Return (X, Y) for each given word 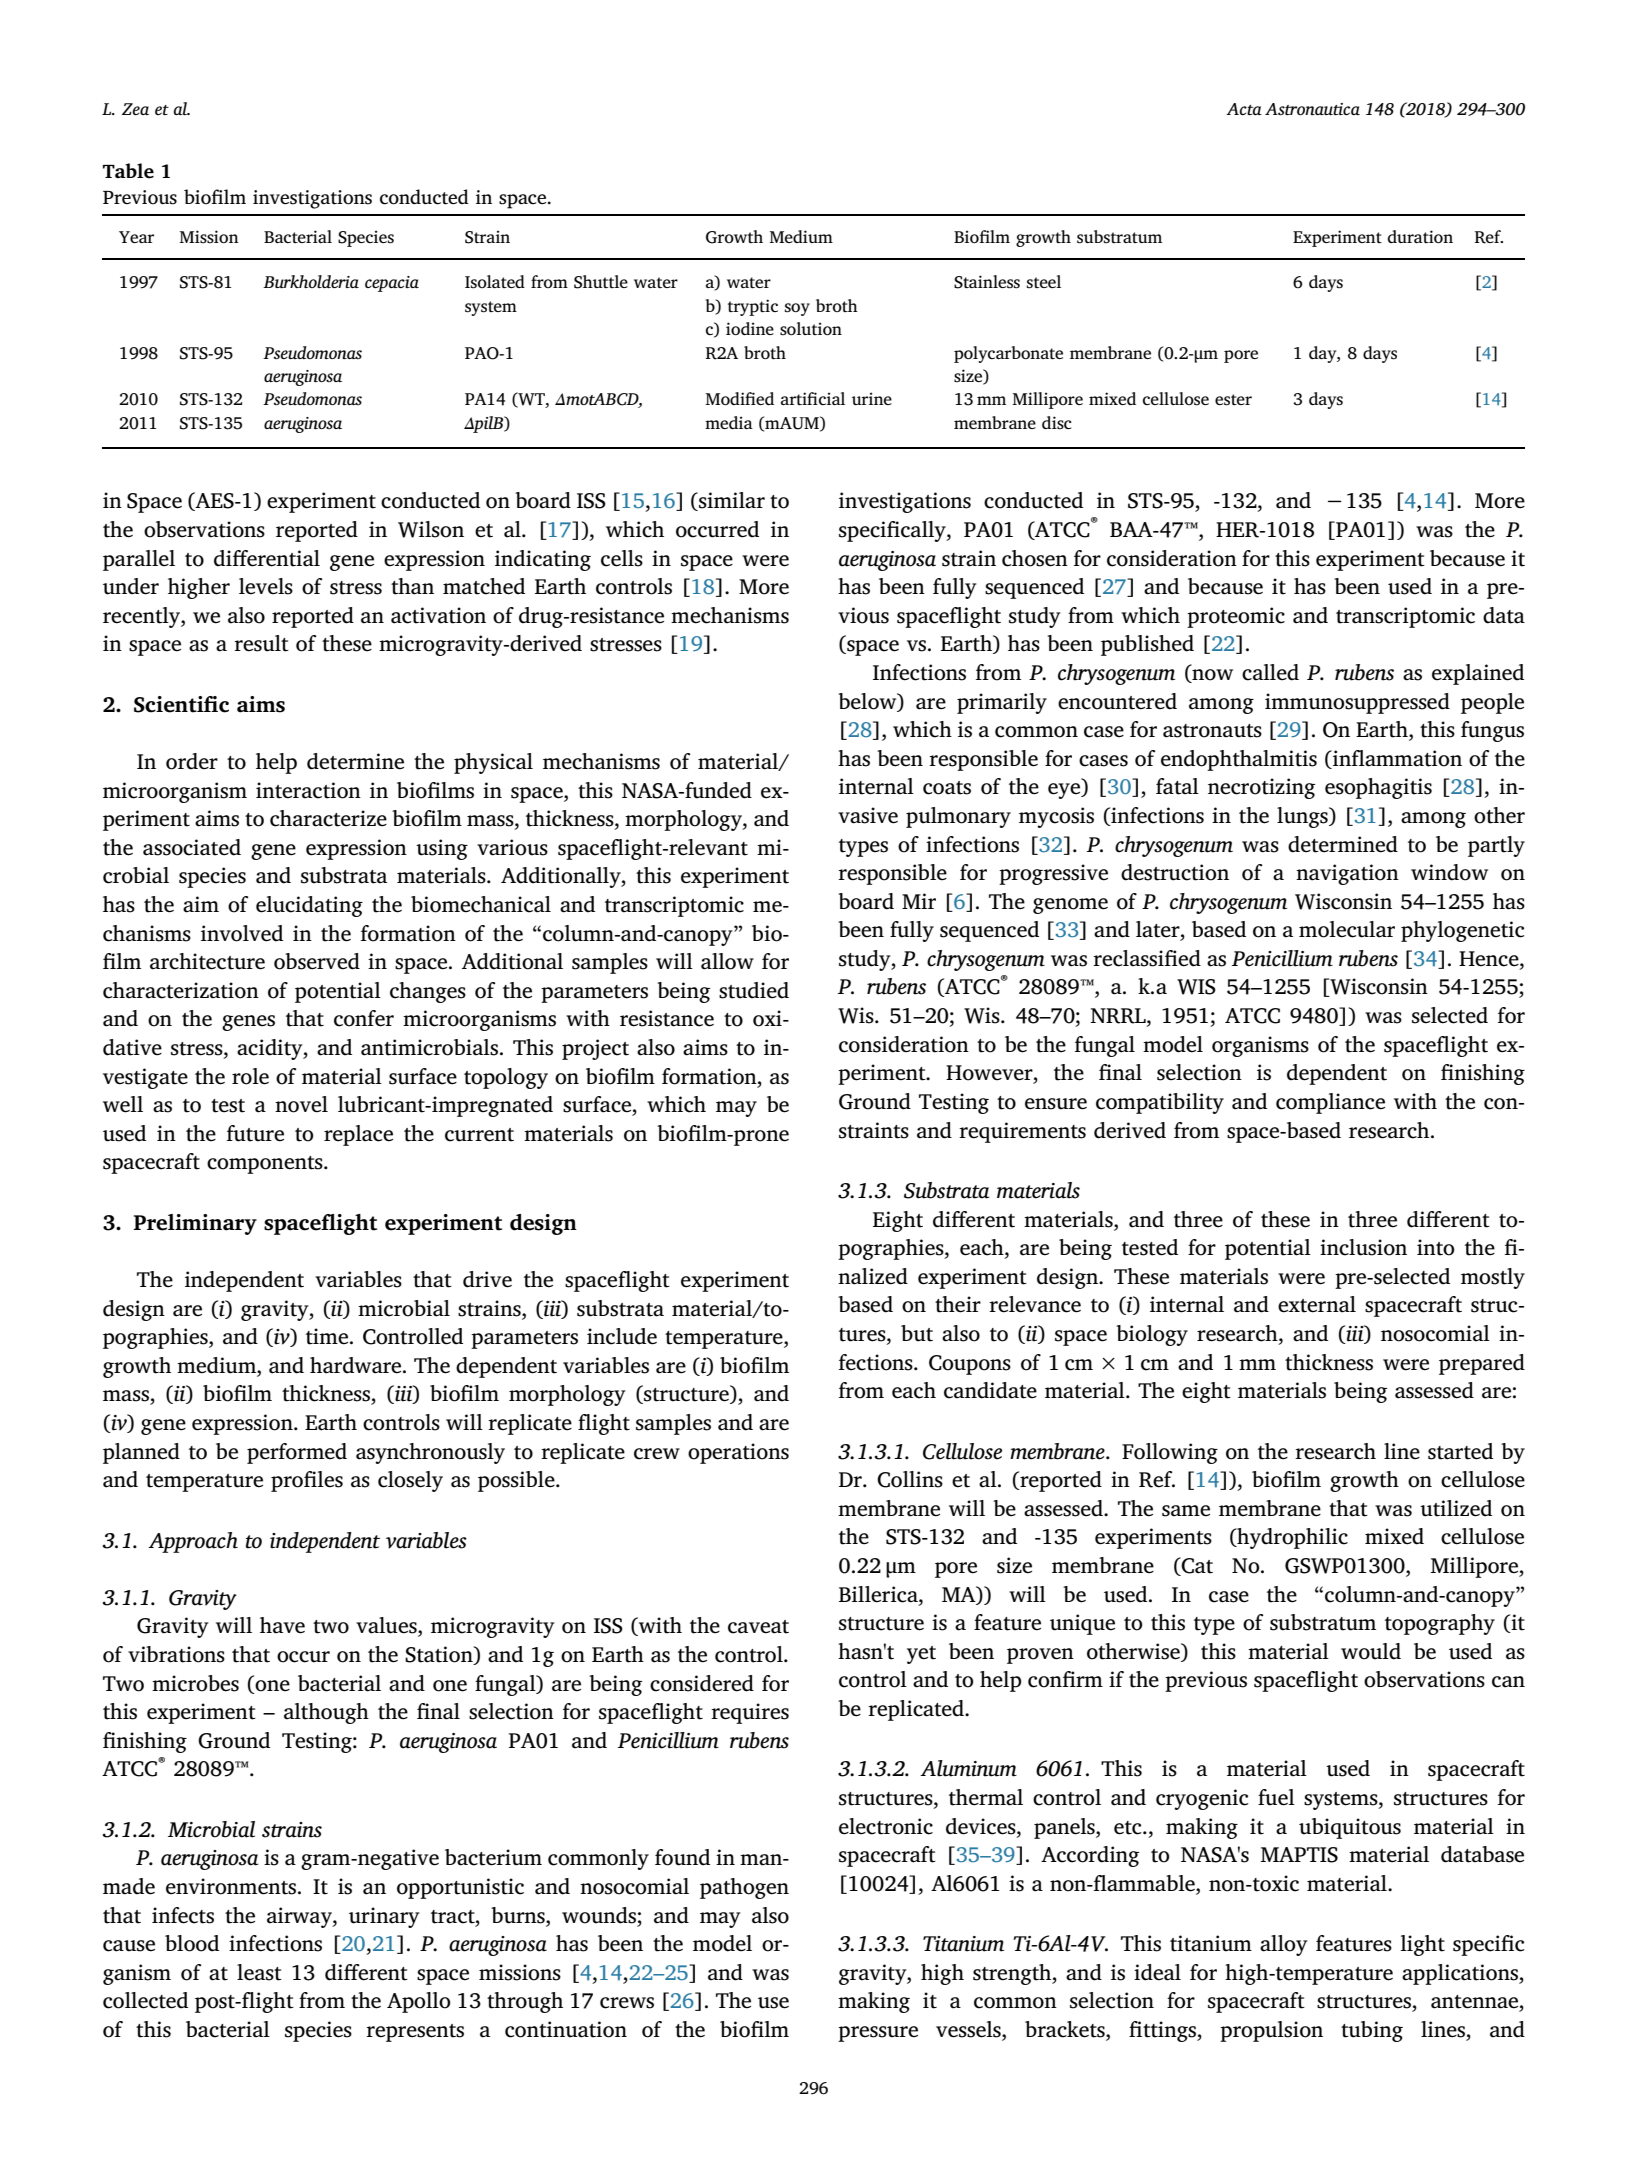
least (259, 1972)
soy (797, 309)
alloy (1283, 1945)
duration (1420, 237)
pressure (878, 2034)
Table (128, 171)
